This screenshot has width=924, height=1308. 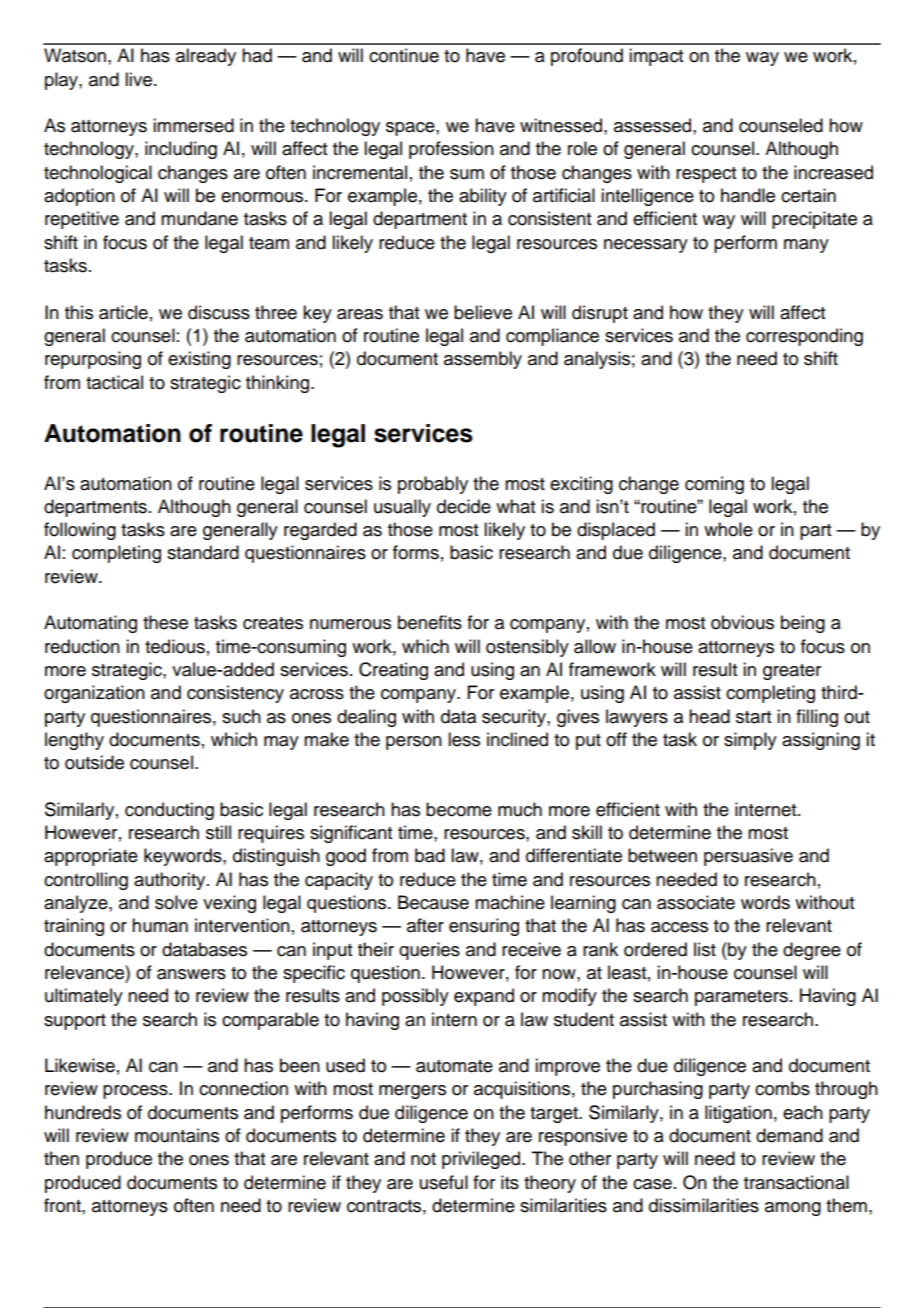 I want to click on space, so click(x=411, y=129).
